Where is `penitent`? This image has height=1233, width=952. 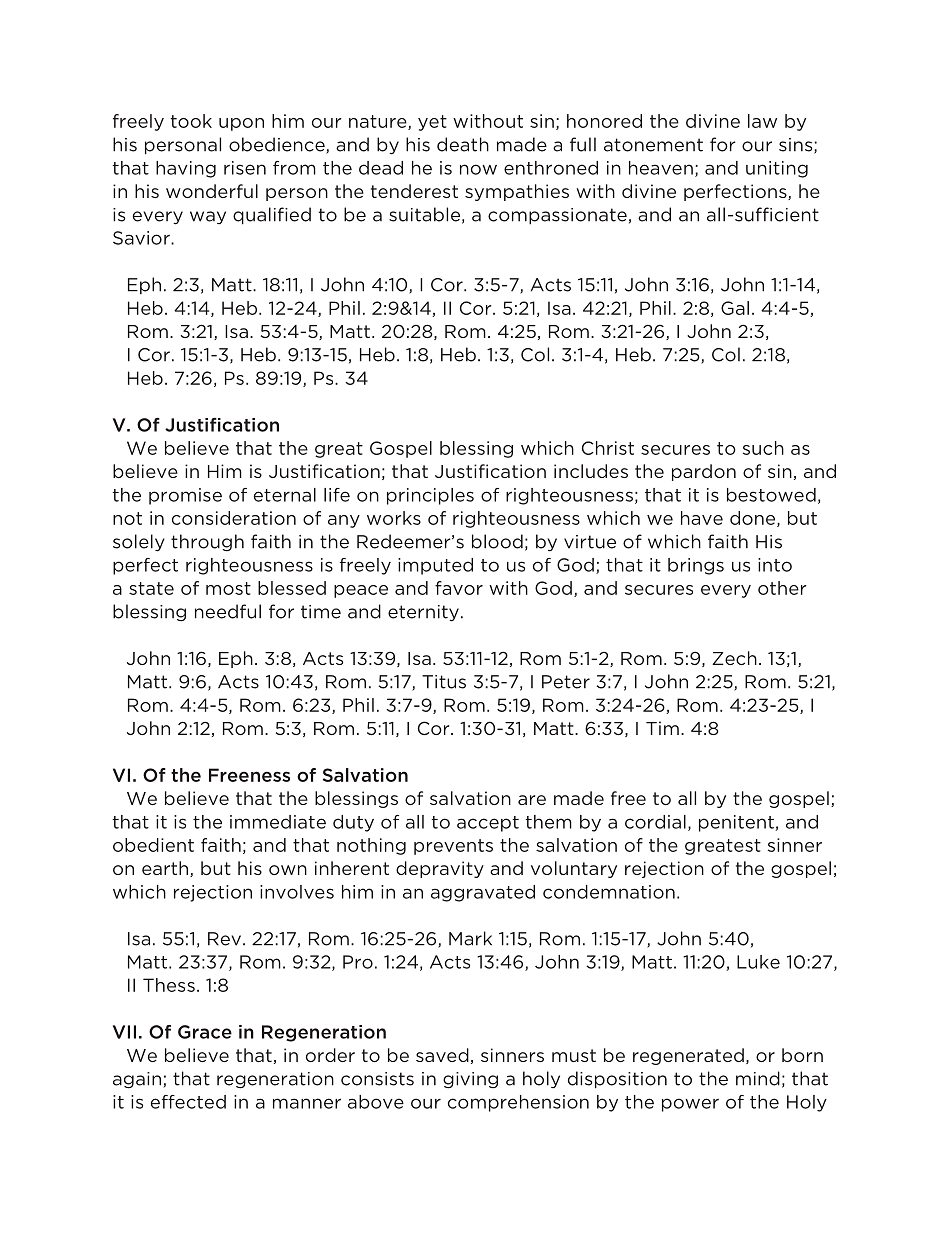
penitent is located at coordinates (736, 823).
